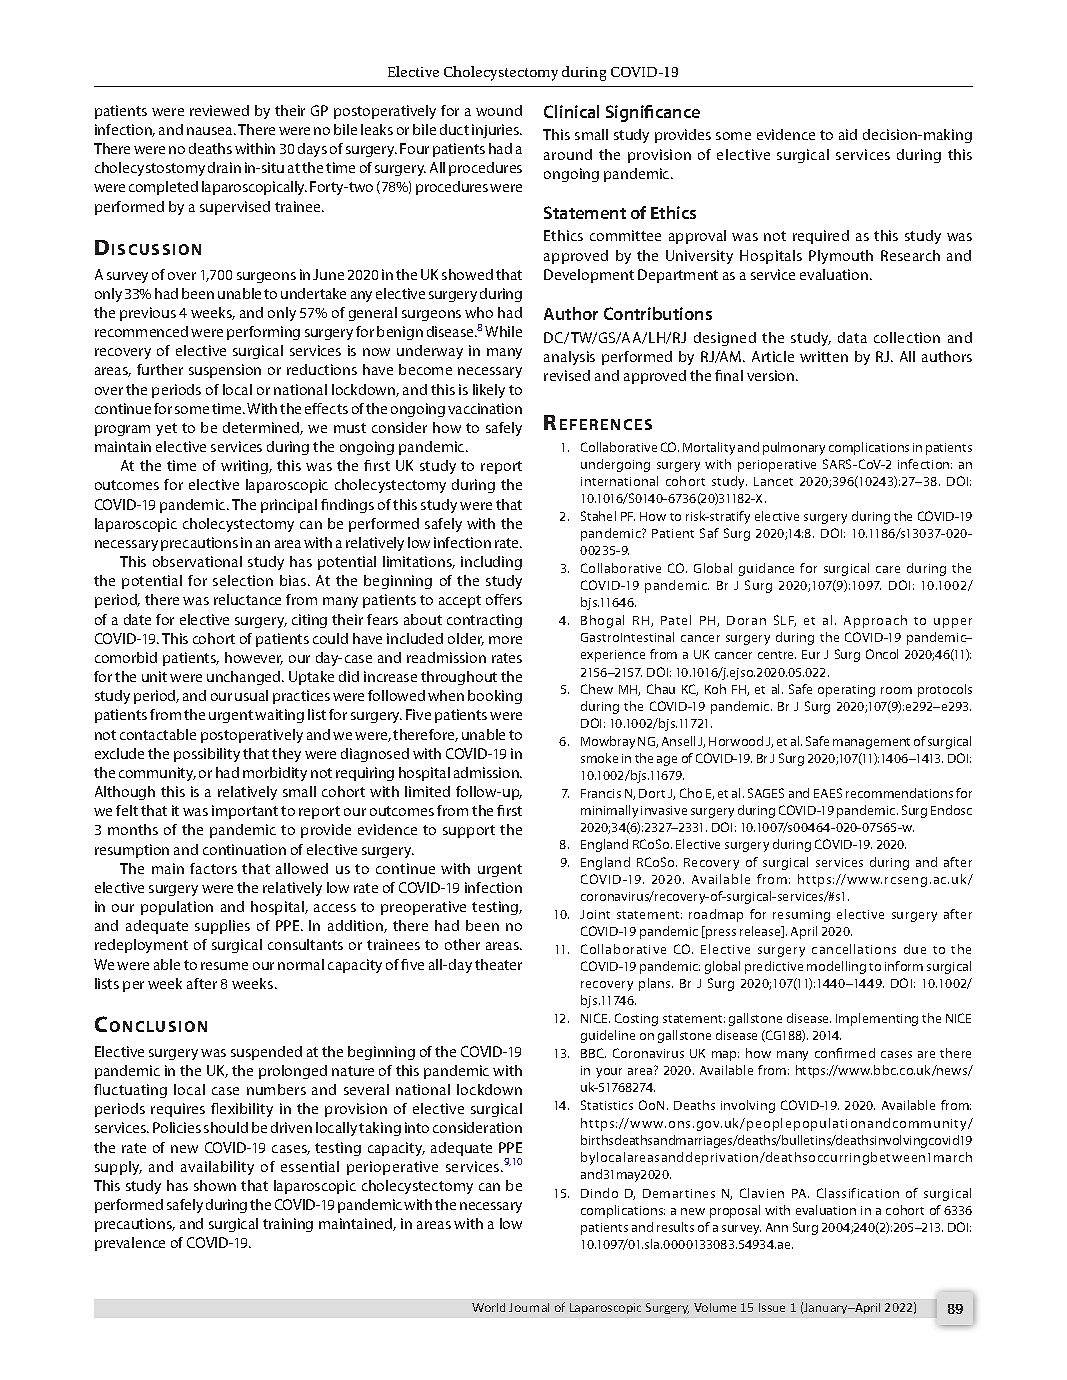  I want to click on training, so click(288, 1225).
